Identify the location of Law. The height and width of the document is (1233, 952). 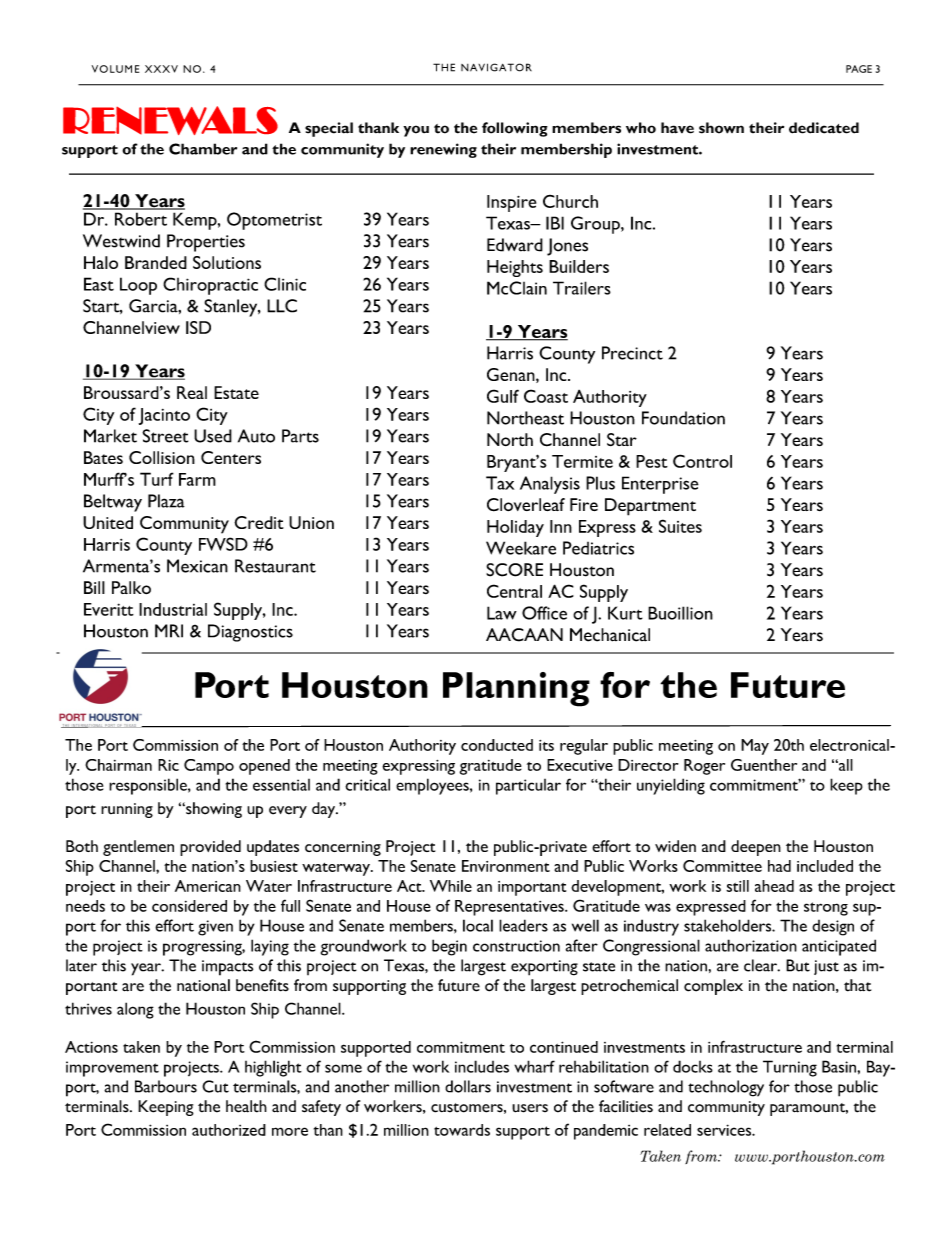
(502, 613).
